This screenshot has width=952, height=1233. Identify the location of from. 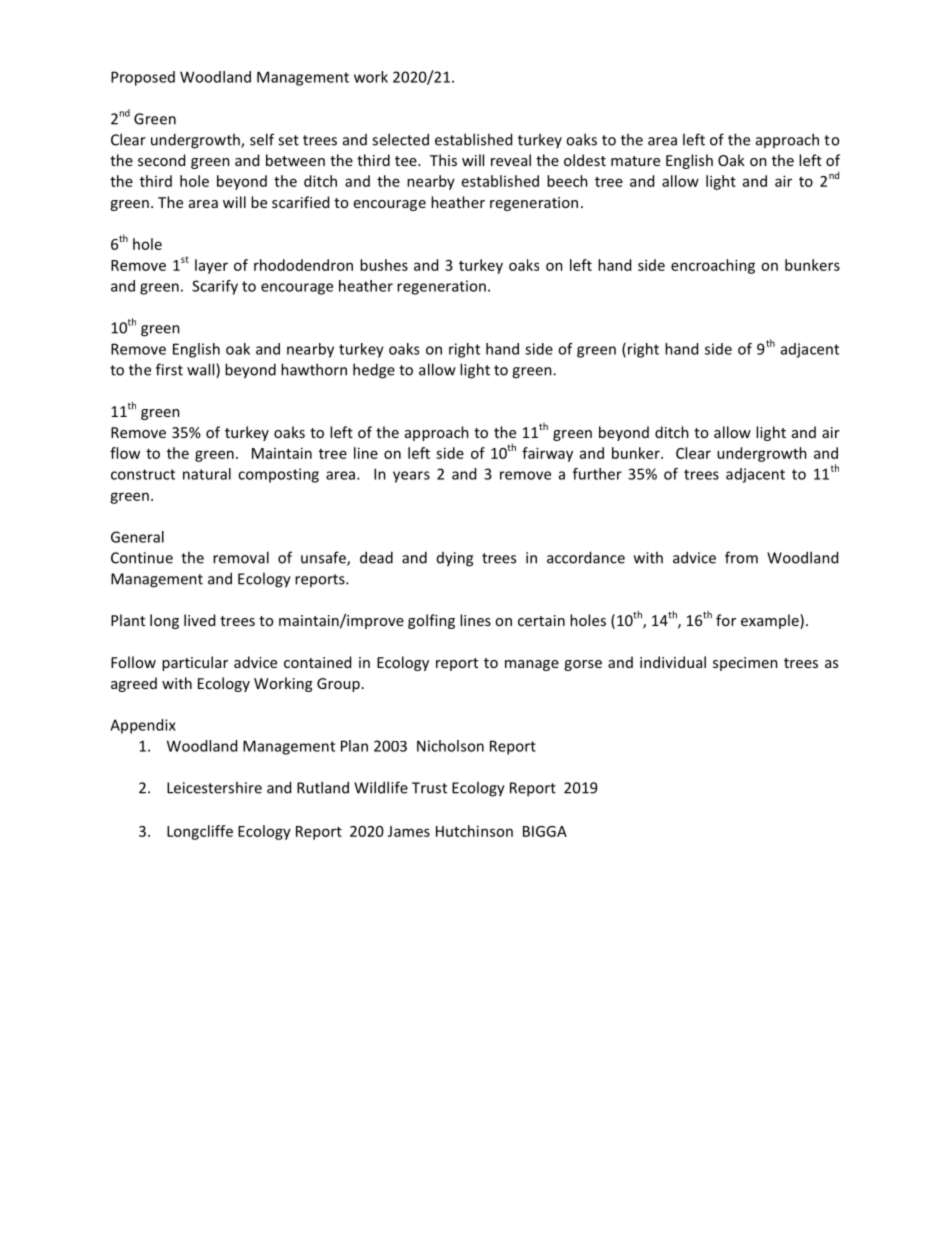
(741, 557).
